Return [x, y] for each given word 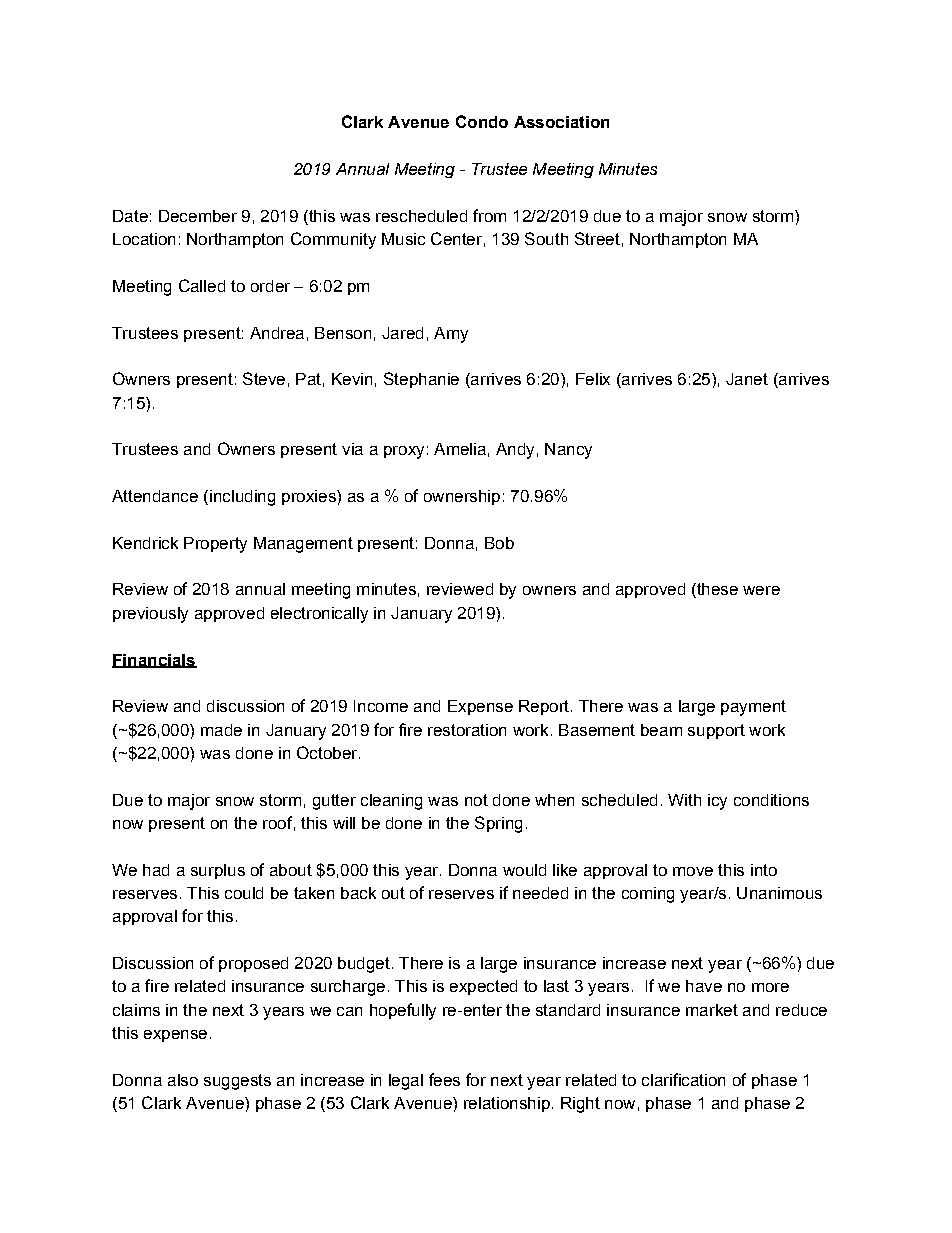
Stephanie [421, 380]
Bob [499, 543]
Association [561, 122]
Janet [747, 379]
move [693, 871]
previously [150, 615]
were [761, 590]
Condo [482, 121]
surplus [218, 871]
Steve [264, 378]
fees [444, 1079]
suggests [237, 1082]
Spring [498, 824]
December [198, 216]
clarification [683, 1079]
